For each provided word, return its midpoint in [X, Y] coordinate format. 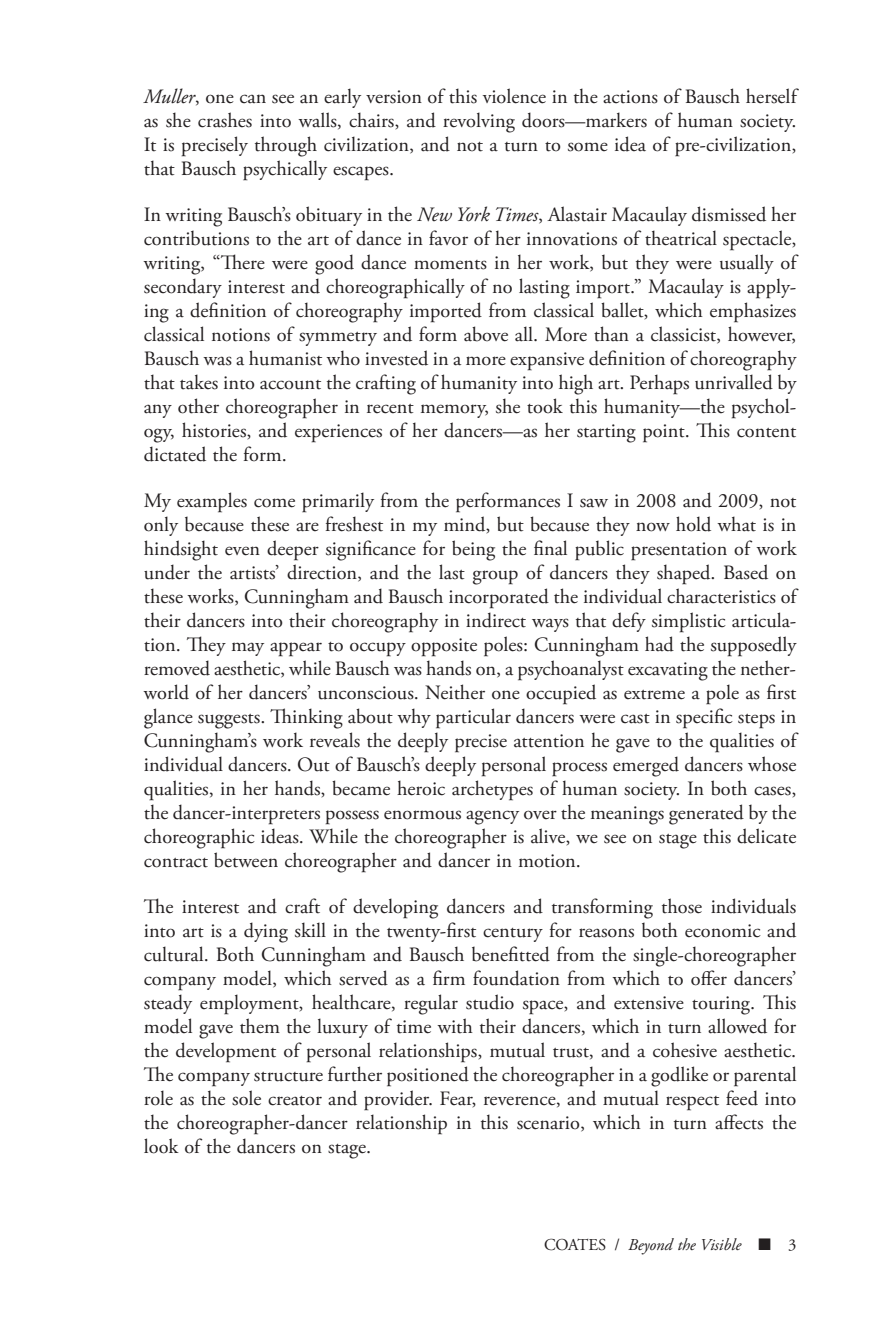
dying [266, 932]
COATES [575, 1244]
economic [723, 931]
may [248, 649]
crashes [225, 120]
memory [454, 411]
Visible [722, 1244]
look [161, 1146]
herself [772, 96]
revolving [479, 122]
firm [449, 977]
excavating [668, 671]
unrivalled [734, 382]
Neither [455, 692]
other [198, 406]
